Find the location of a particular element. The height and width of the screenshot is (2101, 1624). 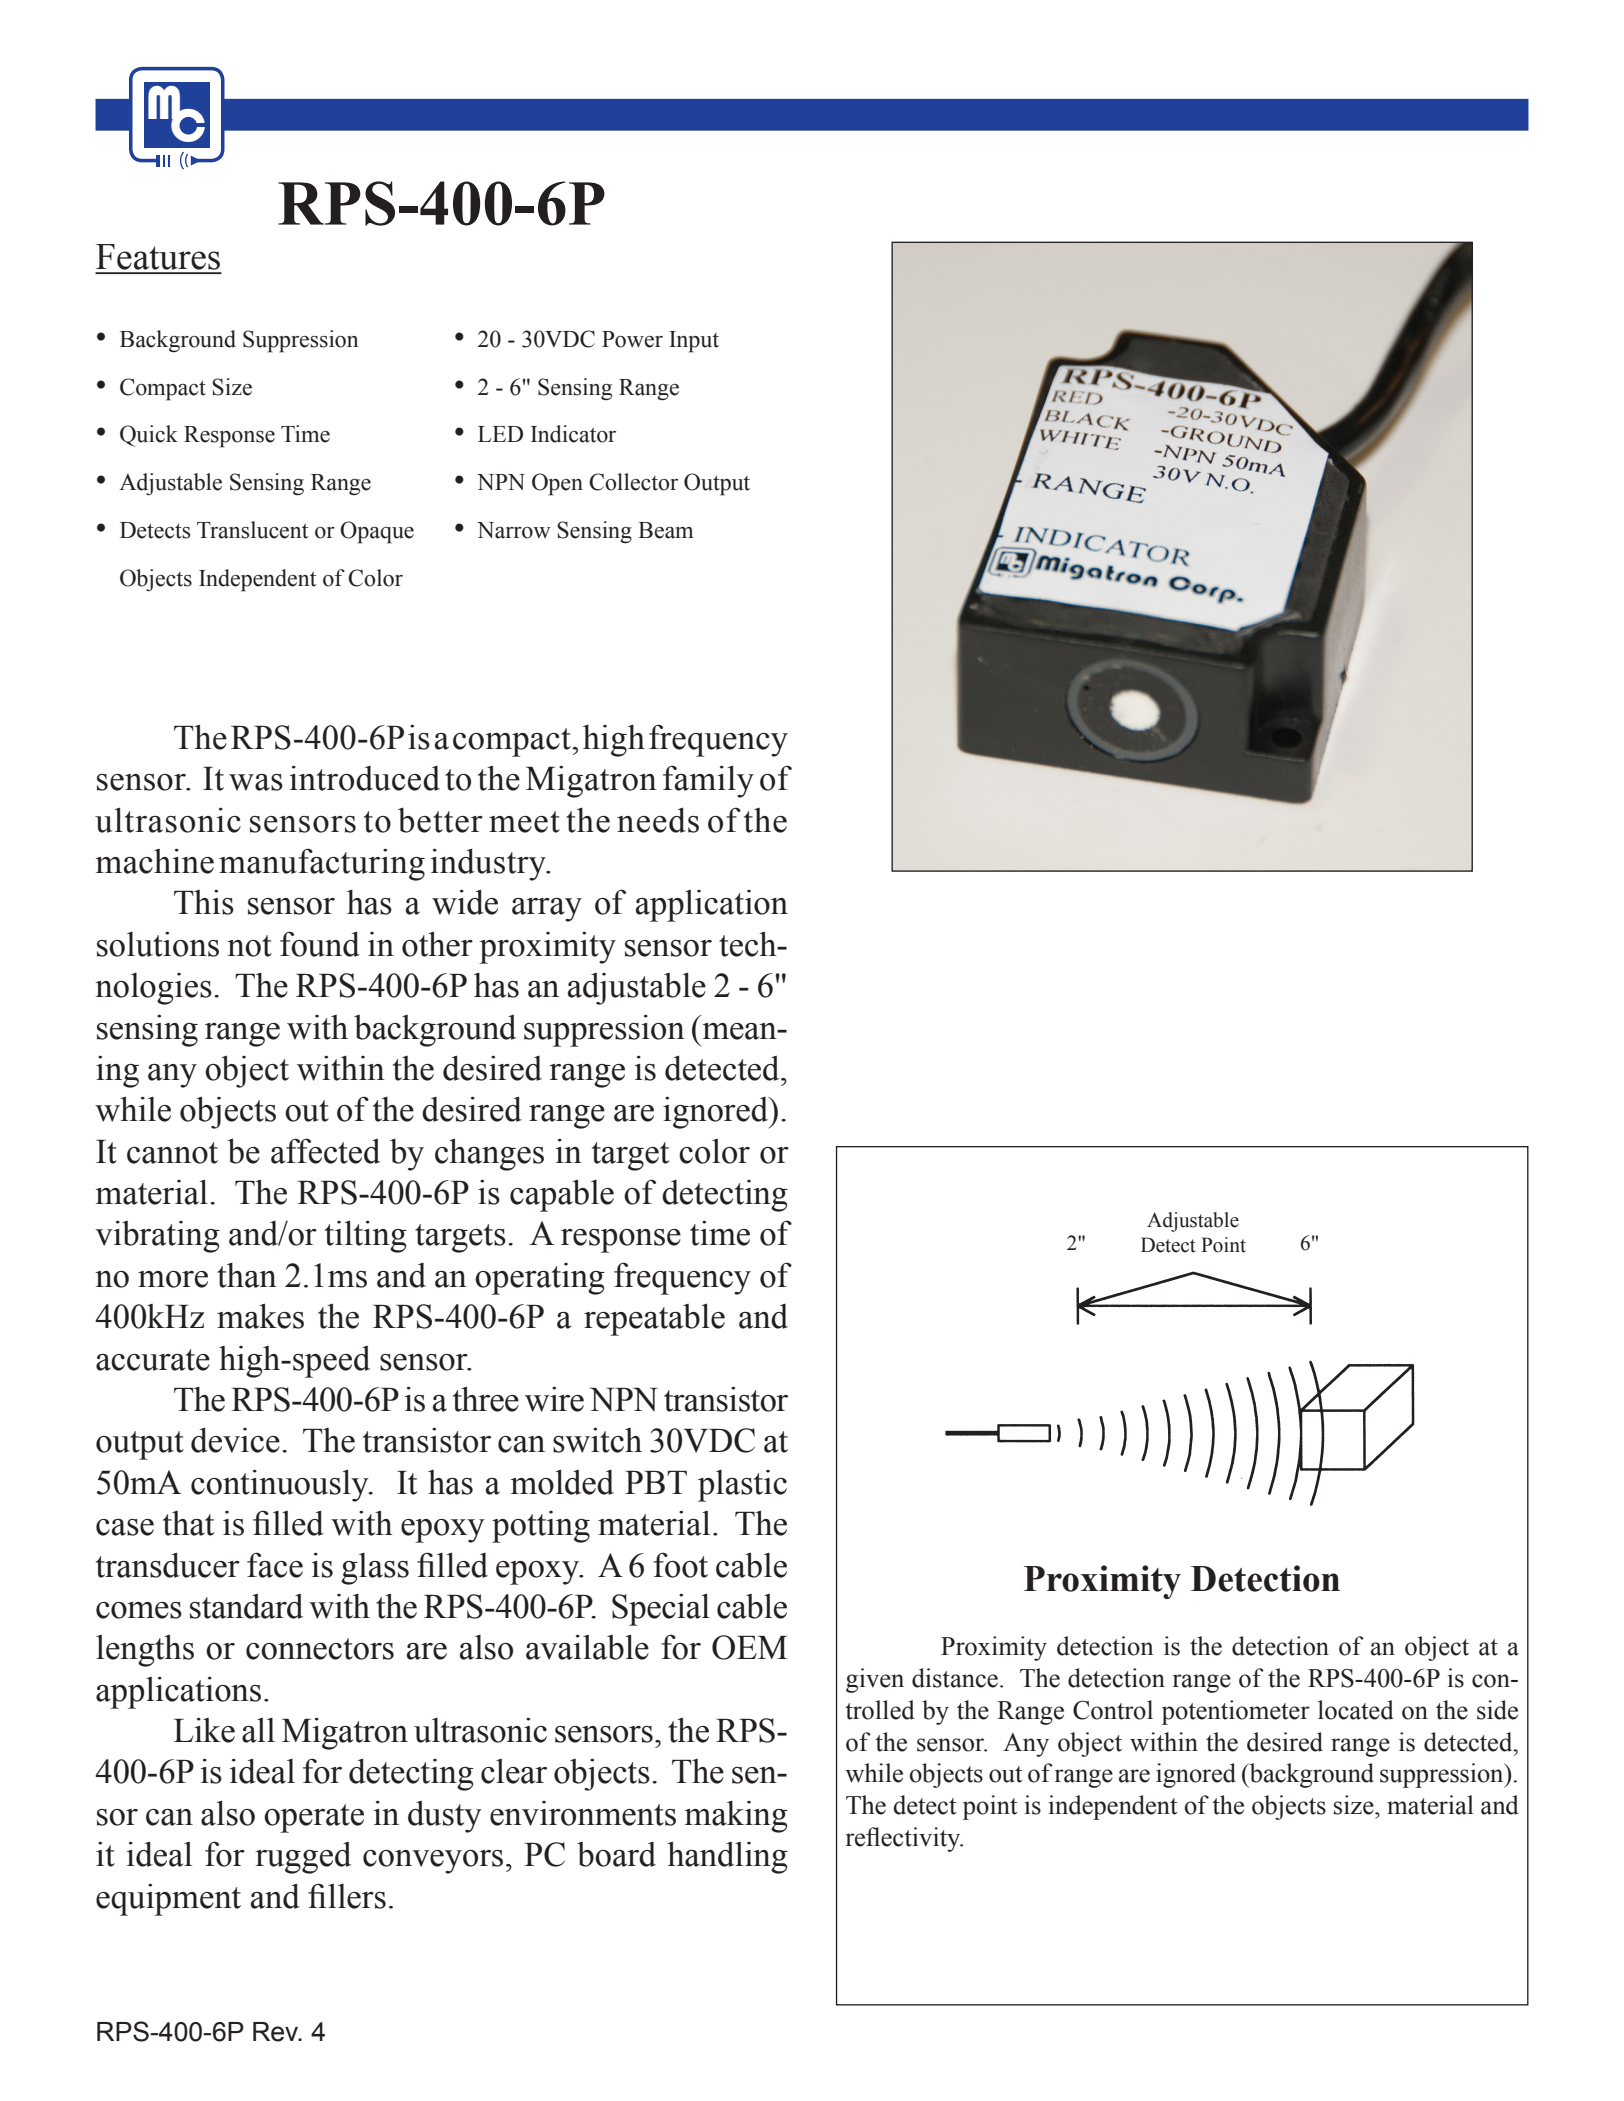

Rev is located at coordinates (277, 2032).
